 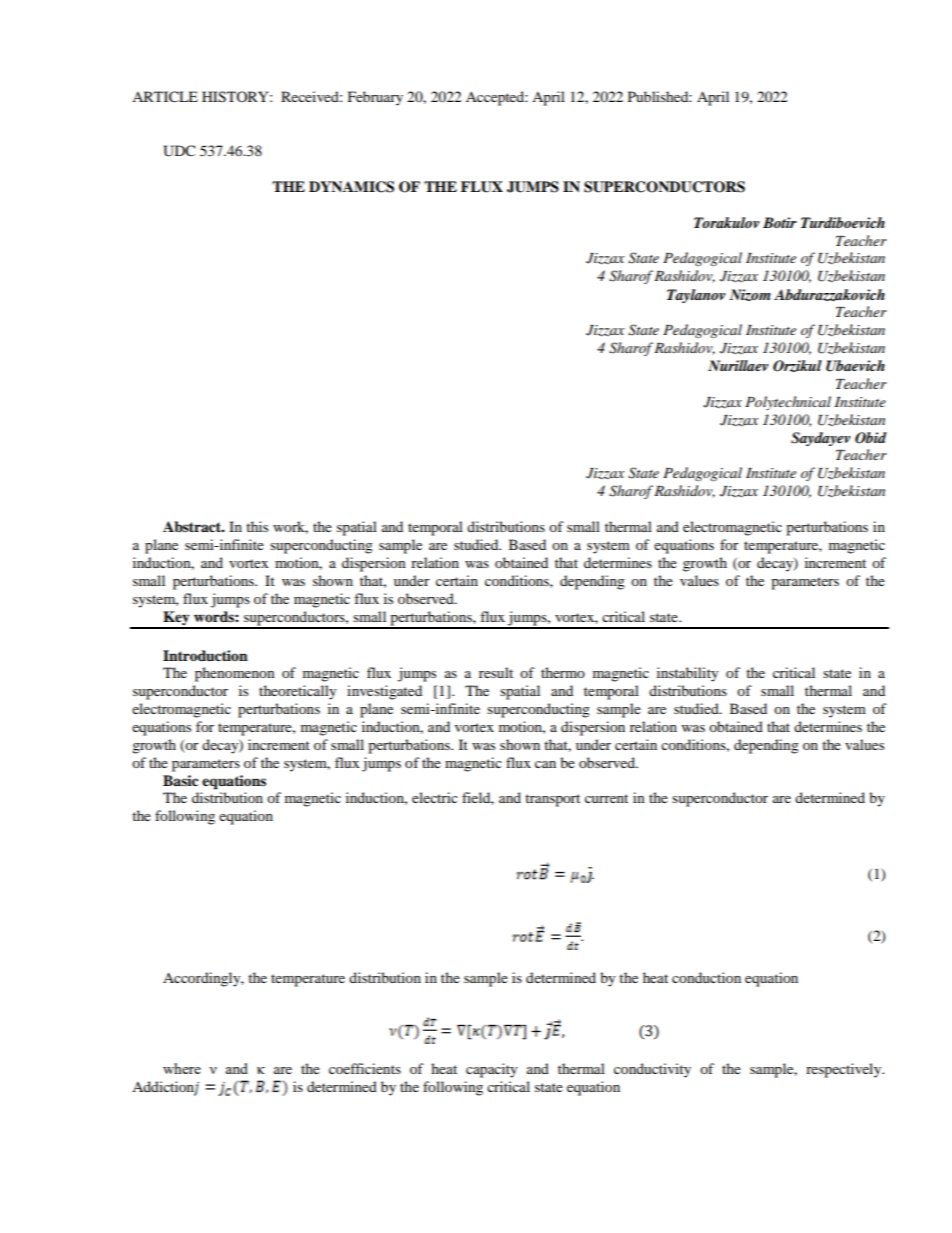 I want to click on where, so click(x=182, y=1068).
